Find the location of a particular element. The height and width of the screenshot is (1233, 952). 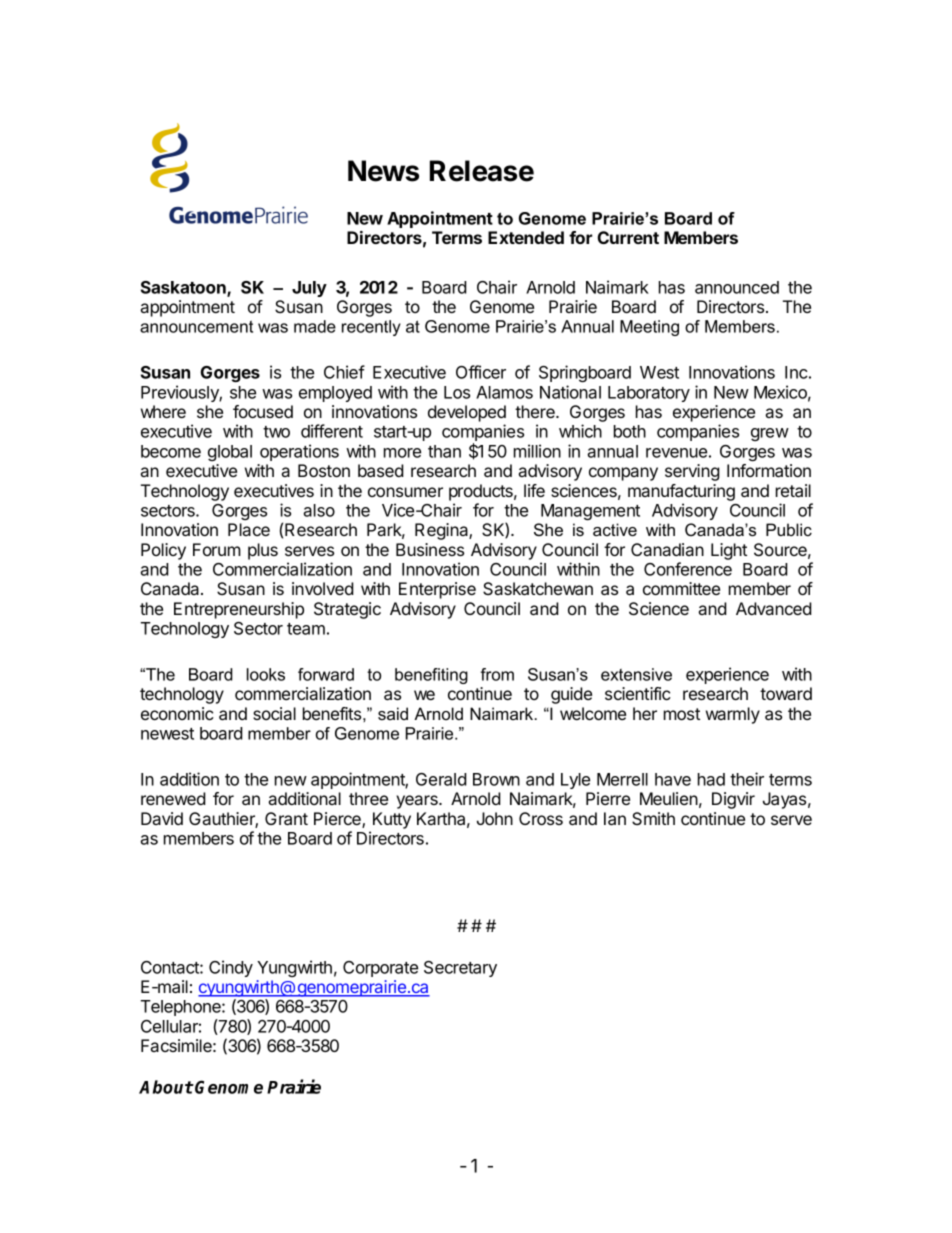

had is located at coordinates (711, 779).
